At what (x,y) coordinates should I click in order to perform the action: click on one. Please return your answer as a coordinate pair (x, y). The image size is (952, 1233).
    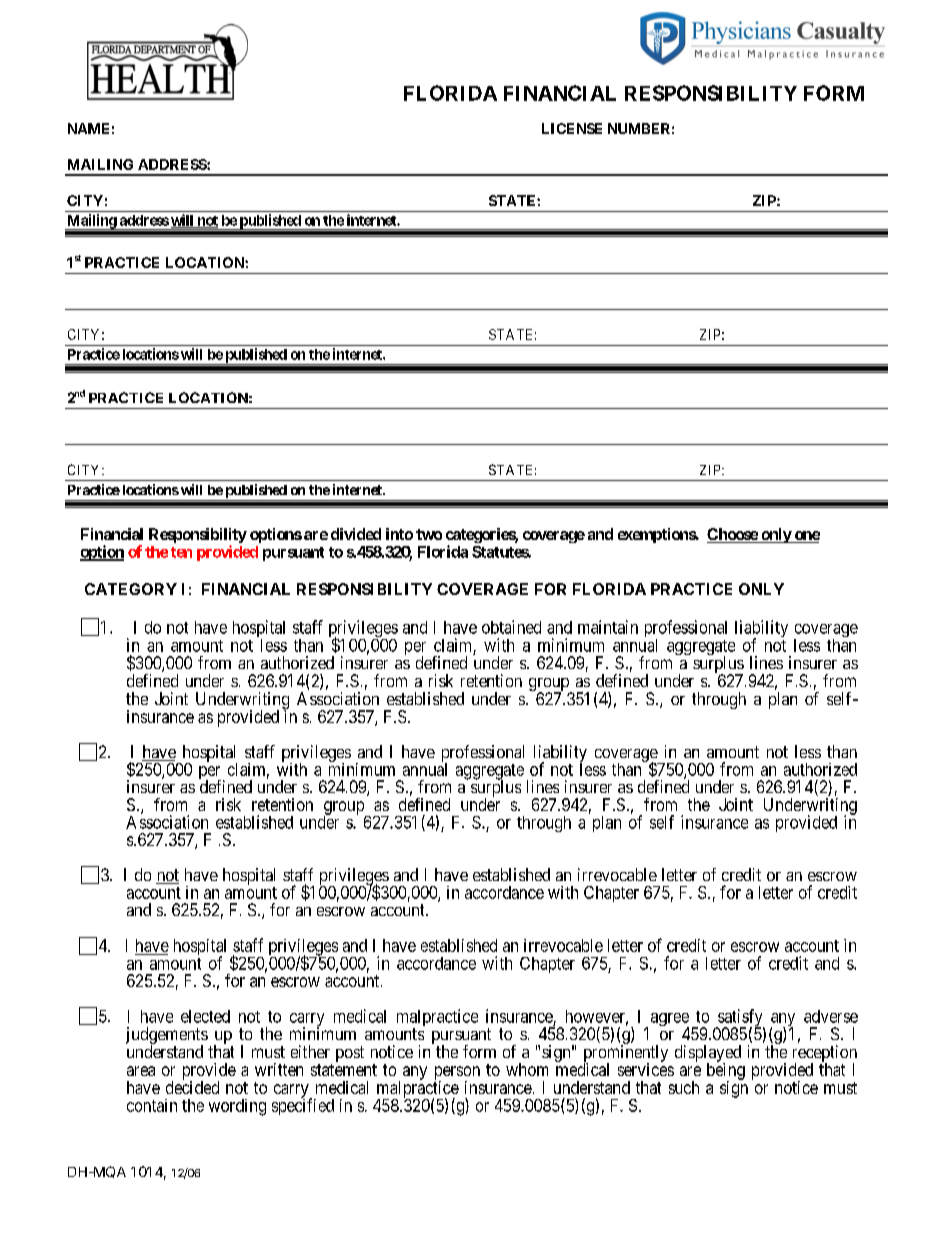
    Looking at the image, I should click on (806, 537).
